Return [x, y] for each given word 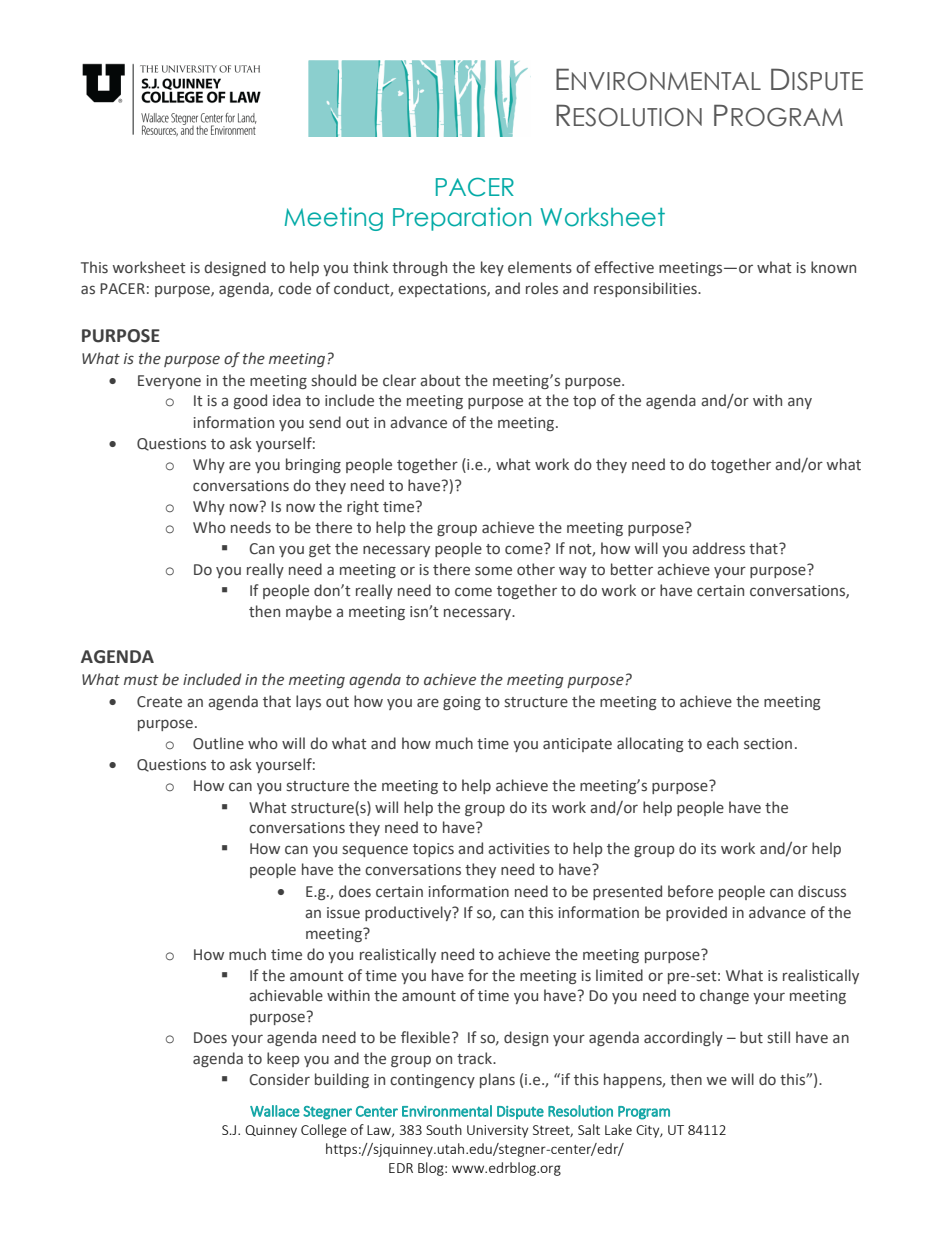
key [492, 268]
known [833, 267]
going [462, 703]
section [768, 744]
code [294, 288]
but [751, 1037]
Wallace [275, 1111]
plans [497, 1080]
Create [159, 702]
